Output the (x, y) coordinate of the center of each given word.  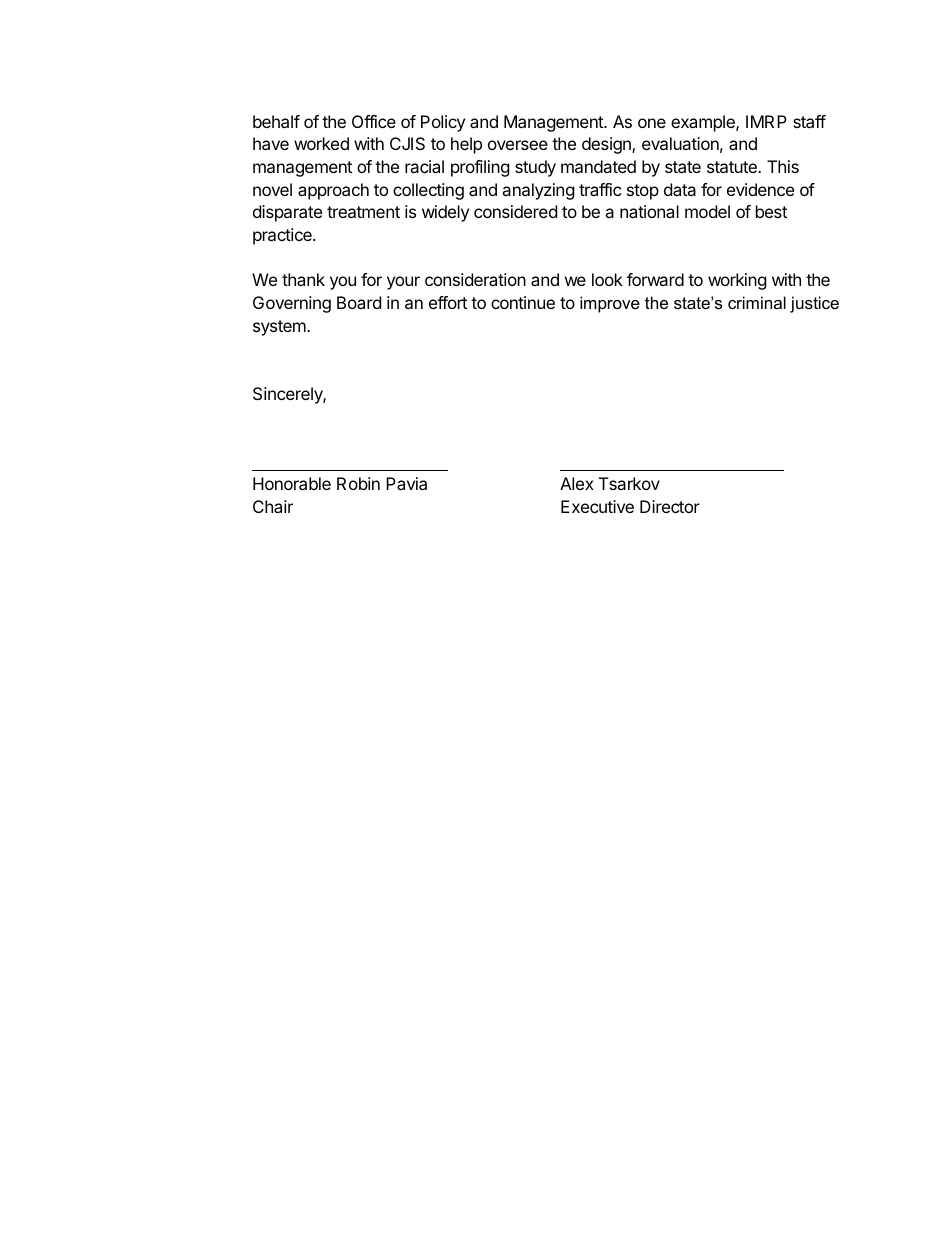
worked (321, 143)
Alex (577, 483)
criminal (757, 302)
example (704, 123)
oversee (518, 145)
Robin (358, 483)
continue (523, 302)
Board (359, 302)
